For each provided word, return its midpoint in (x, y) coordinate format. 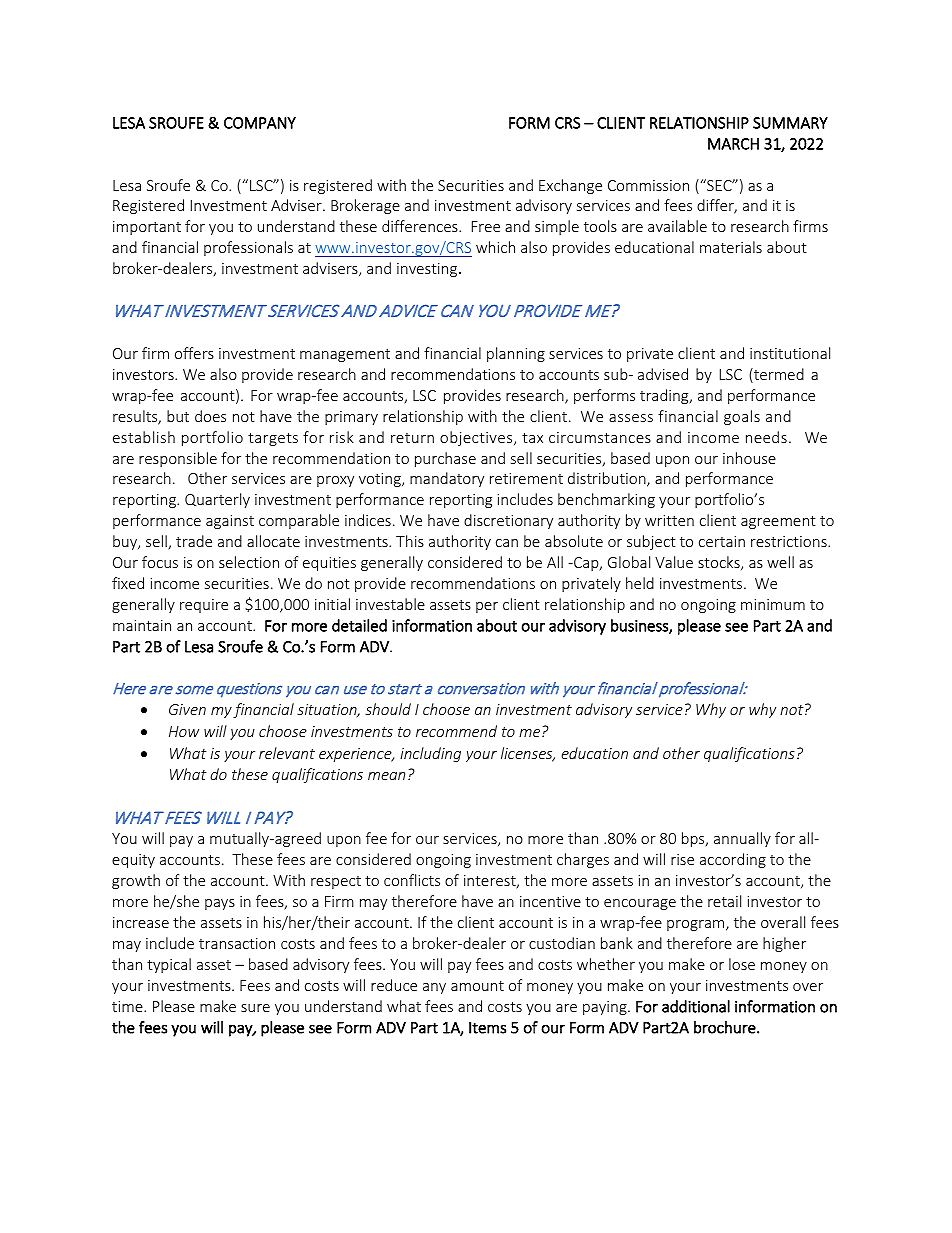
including (430, 754)
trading (665, 396)
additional (696, 1006)
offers (194, 353)
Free (486, 226)
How (184, 731)
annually (742, 839)
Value (674, 562)
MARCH (733, 144)
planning (516, 354)
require (204, 606)
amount (477, 986)
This (410, 541)
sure (255, 1008)
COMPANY (260, 123)
